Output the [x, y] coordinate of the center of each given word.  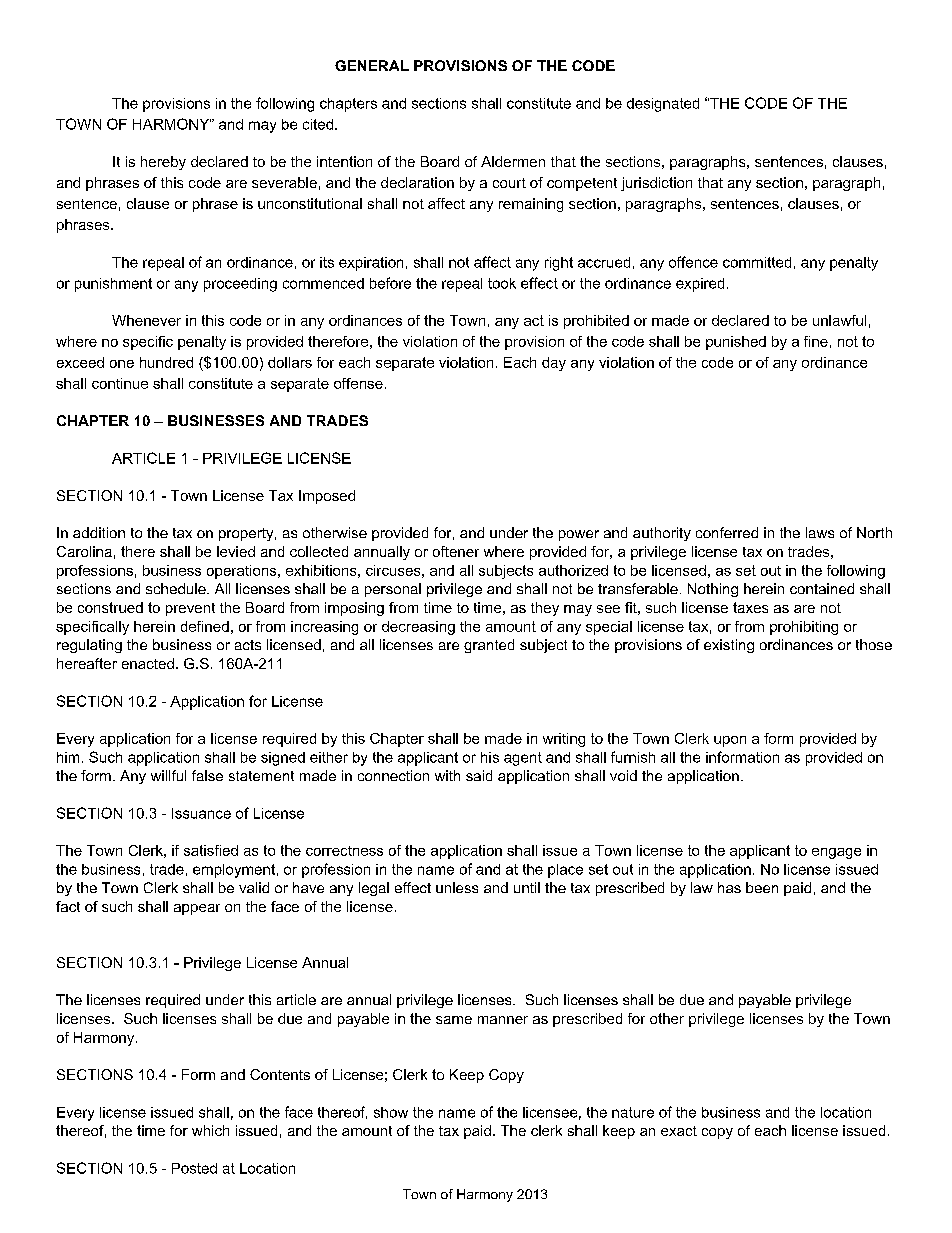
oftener [456, 551]
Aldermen [513, 161]
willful [168, 775]
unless [457, 887]
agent [523, 759]
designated [663, 105]
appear [197, 909]
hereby [163, 163]
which [210, 1130]
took [502, 283]
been [762, 887]
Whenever [146, 320]
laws [820, 532]
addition [99, 532]
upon [730, 741]
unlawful [839, 320]
